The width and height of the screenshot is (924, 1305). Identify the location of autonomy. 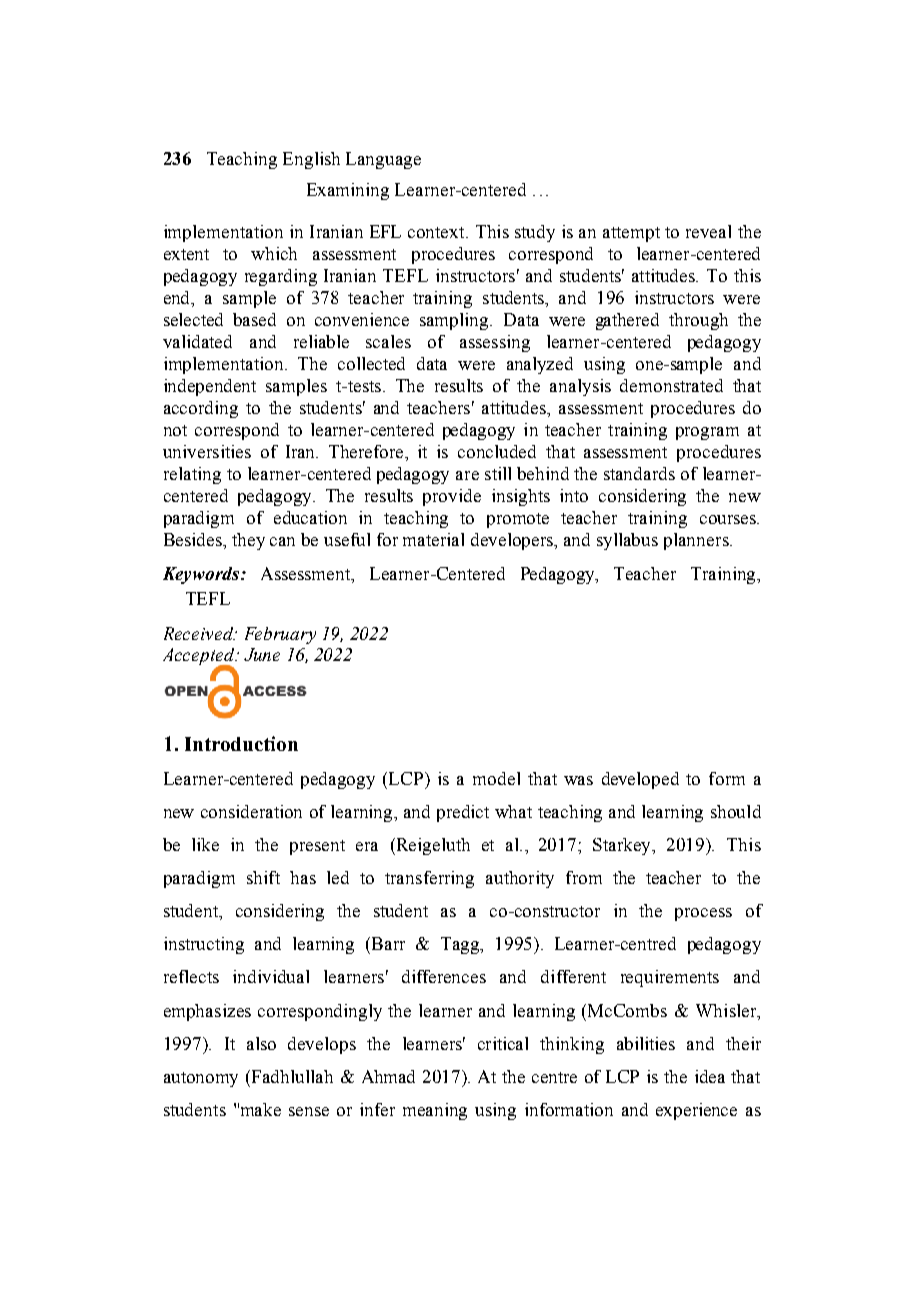
(201, 1079).
